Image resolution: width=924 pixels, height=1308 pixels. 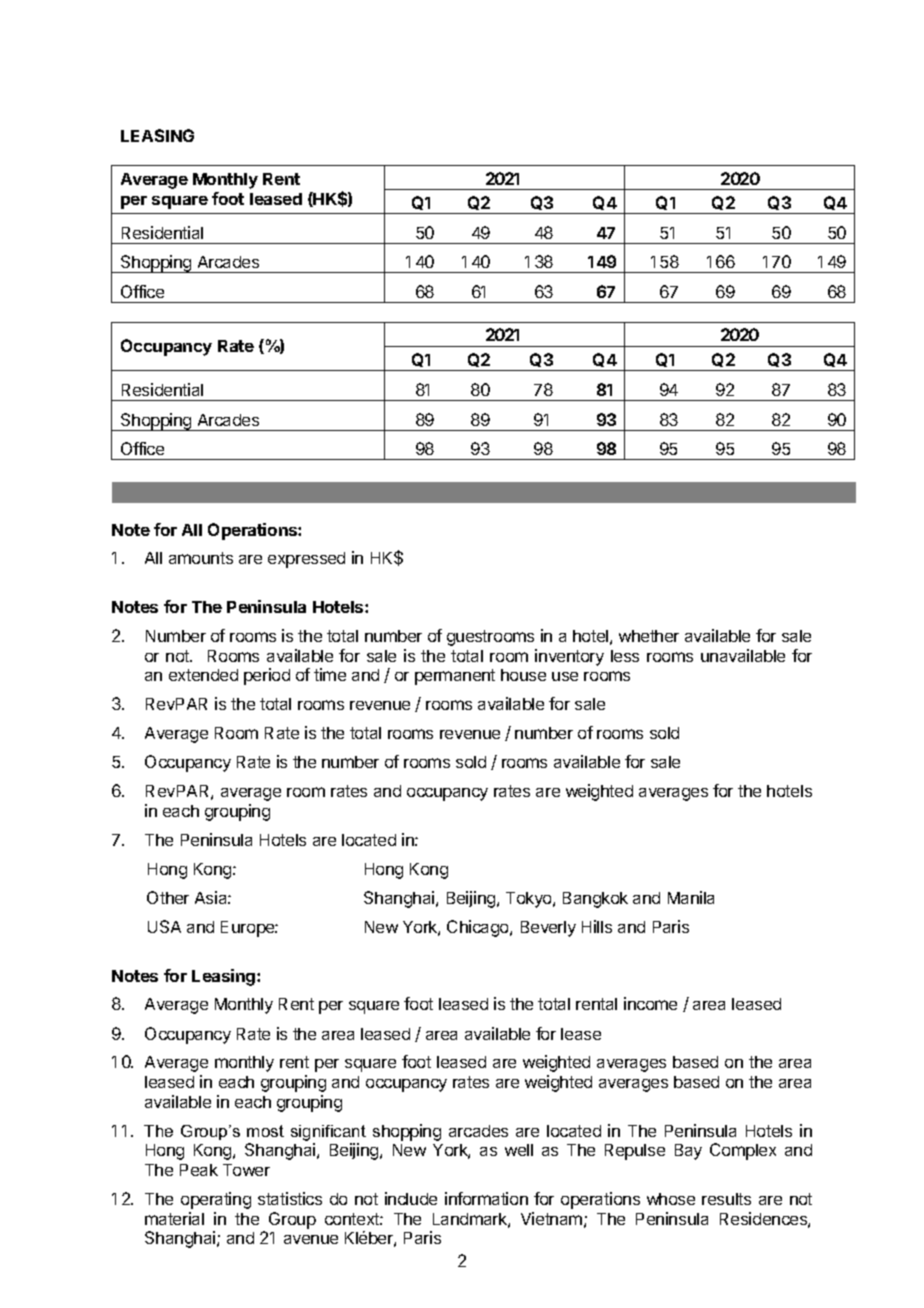 I want to click on operating, so click(x=216, y=1200).
